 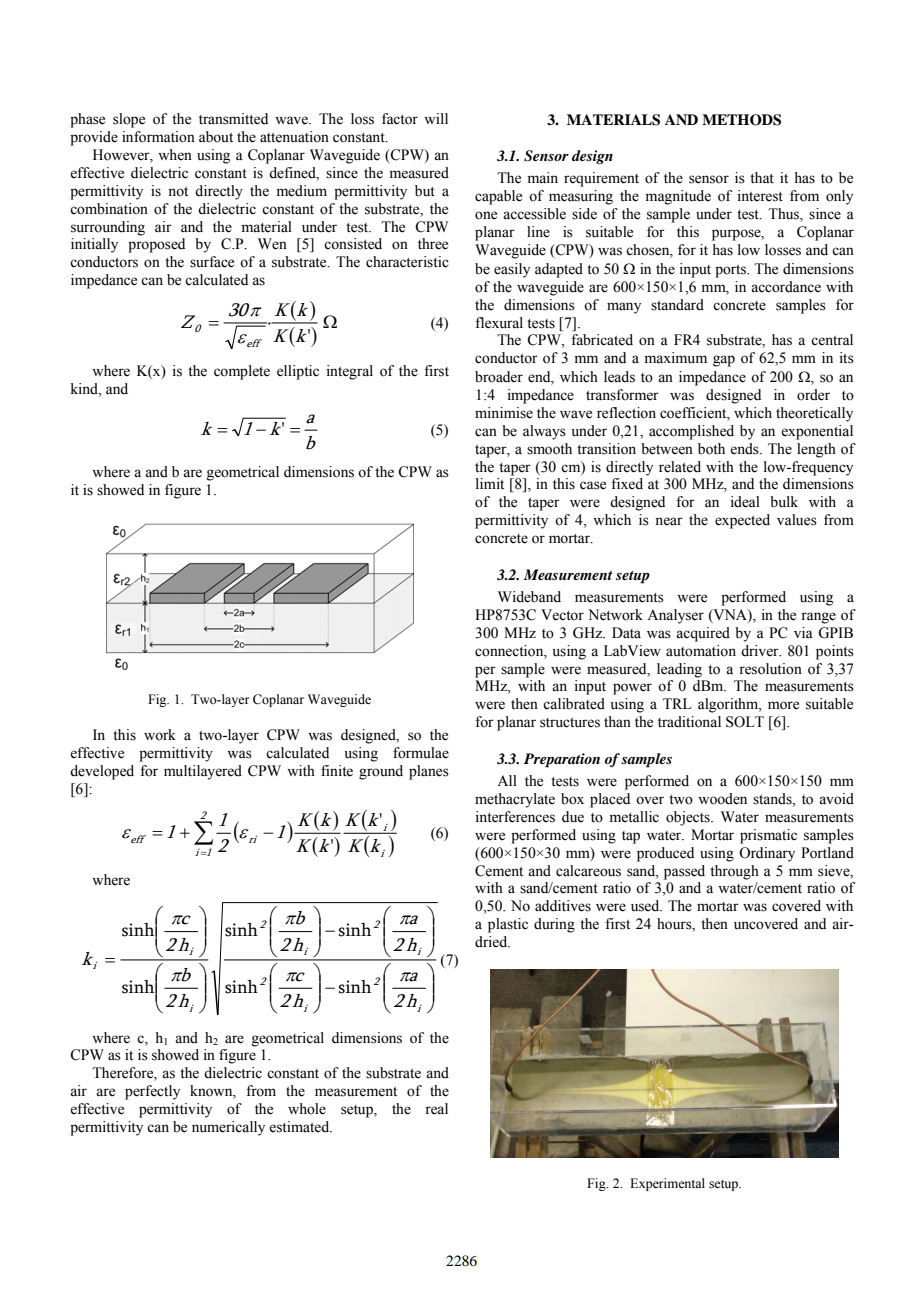 What do you see at coordinates (529, 597) in the screenshot?
I see `Wideband` at bounding box center [529, 597].
